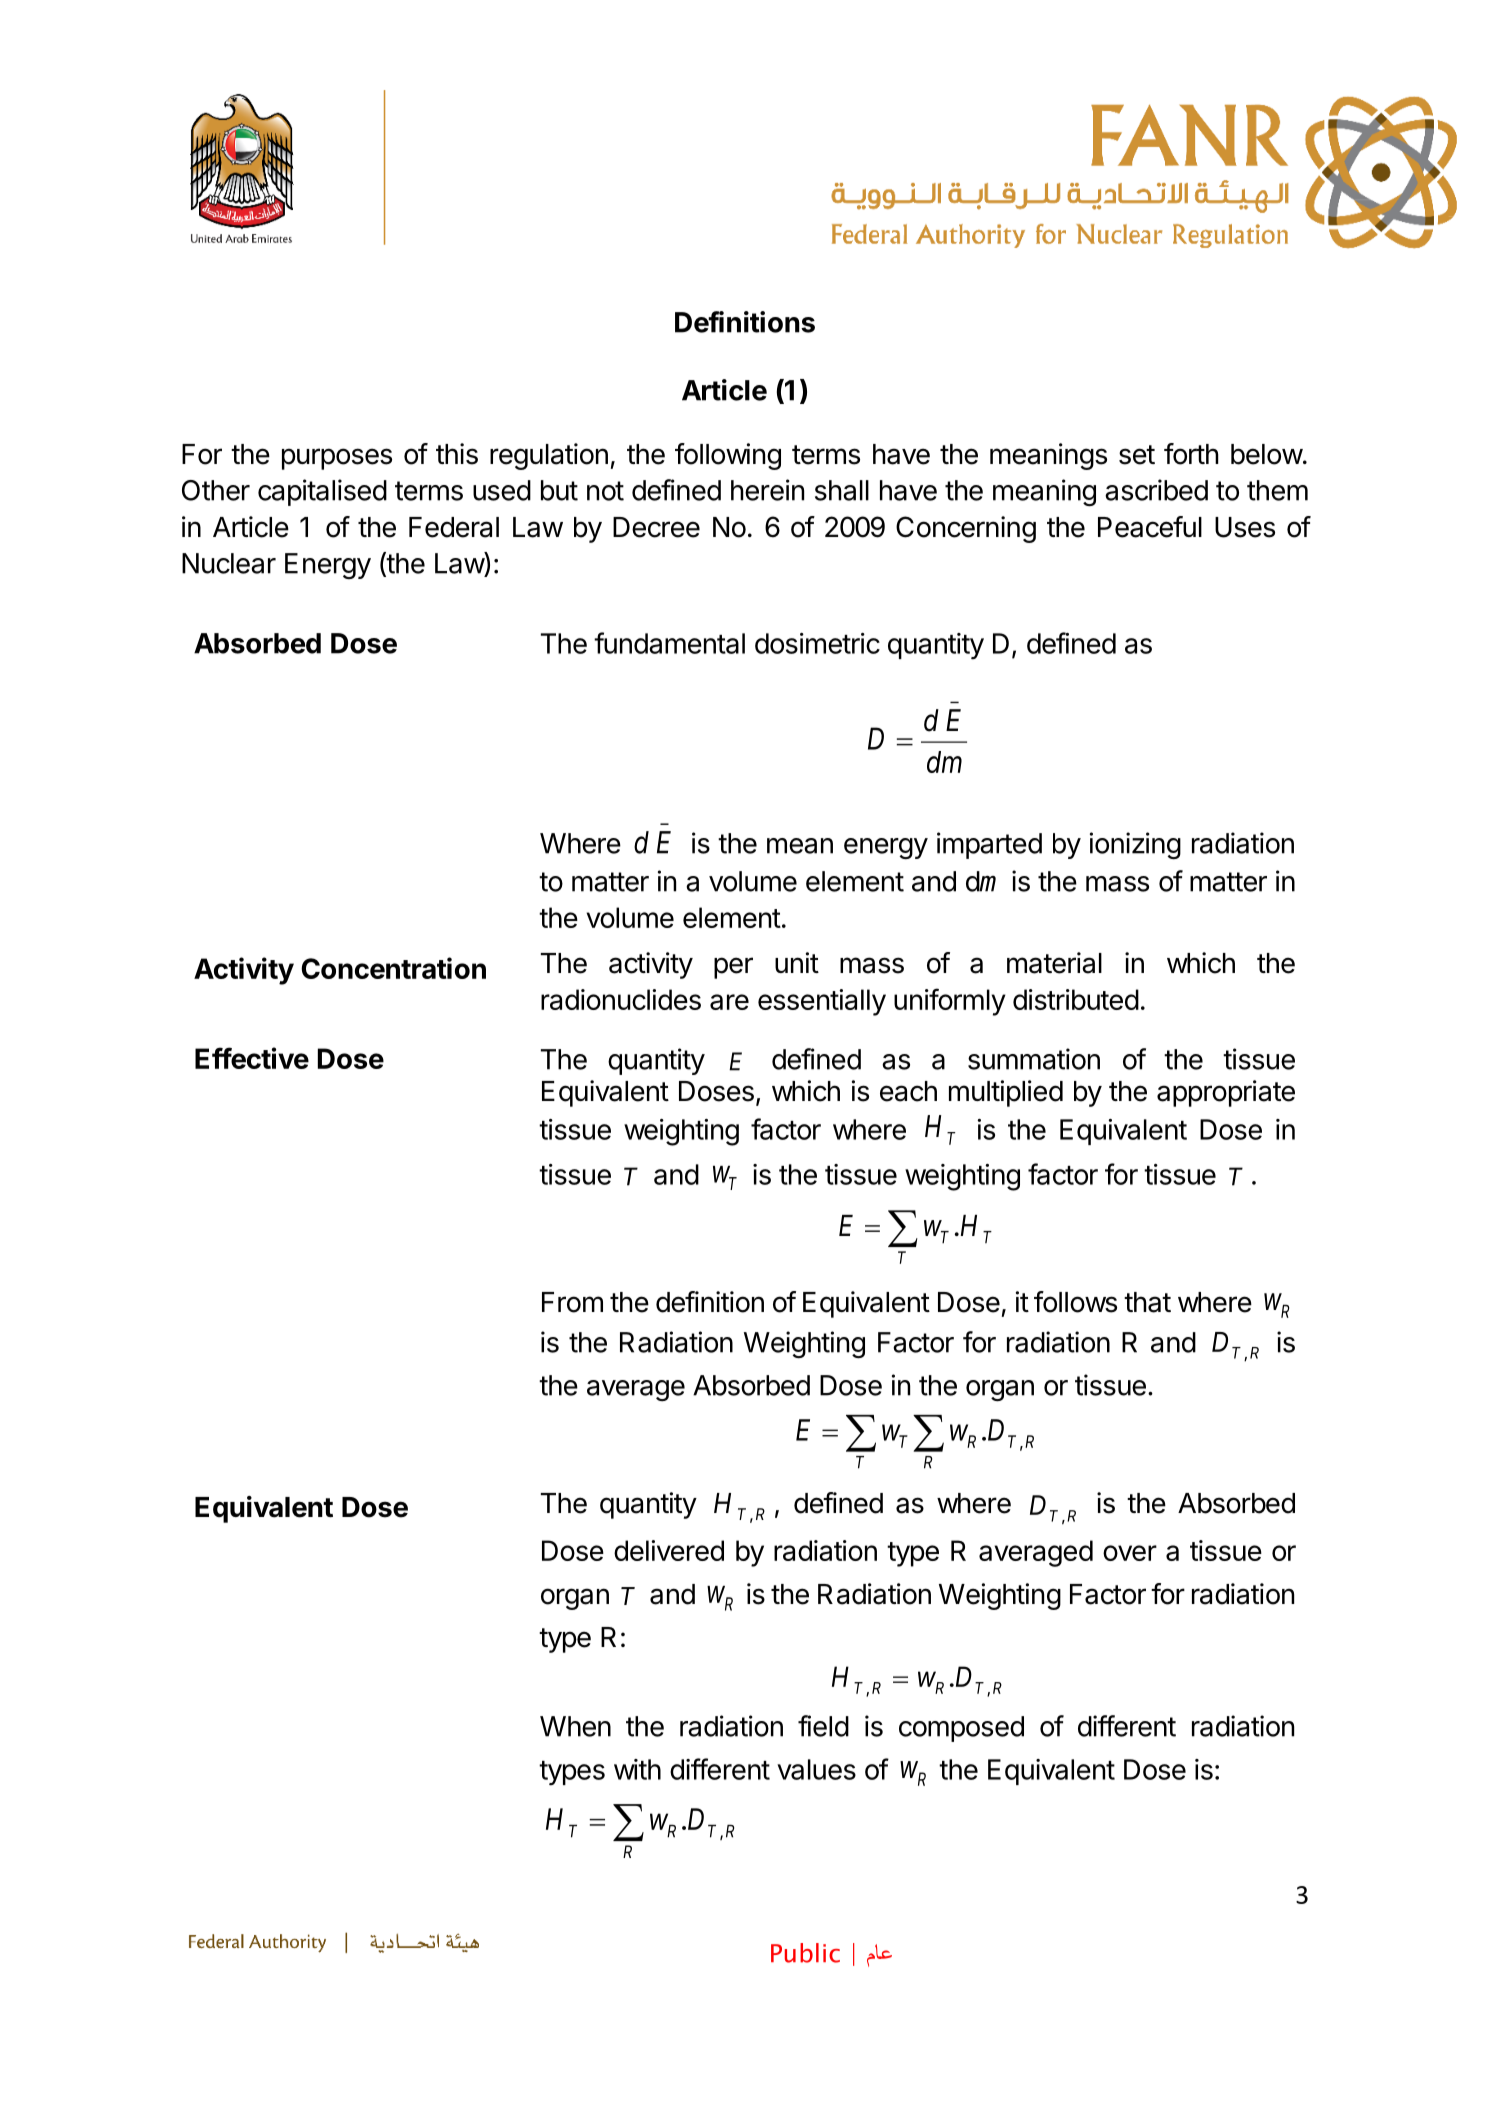 The image size is (1489, 2107). I want to click on distributed, so click(1076, 999).
